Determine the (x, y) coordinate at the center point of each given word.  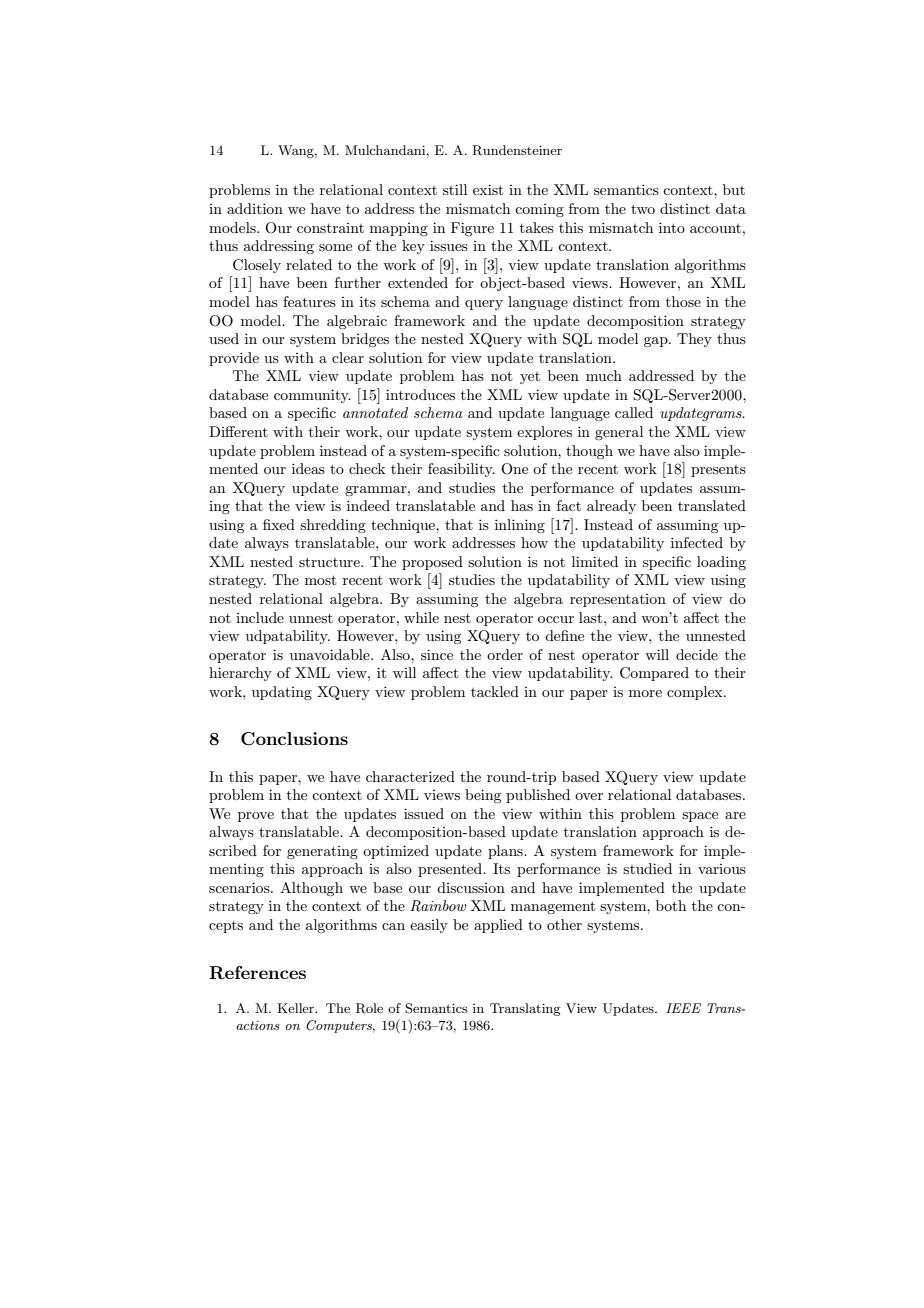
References (257, 973)
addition (255, 208)
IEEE (683, 1008)
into (672, 227)
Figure (472, 229)
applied (498, 926)
